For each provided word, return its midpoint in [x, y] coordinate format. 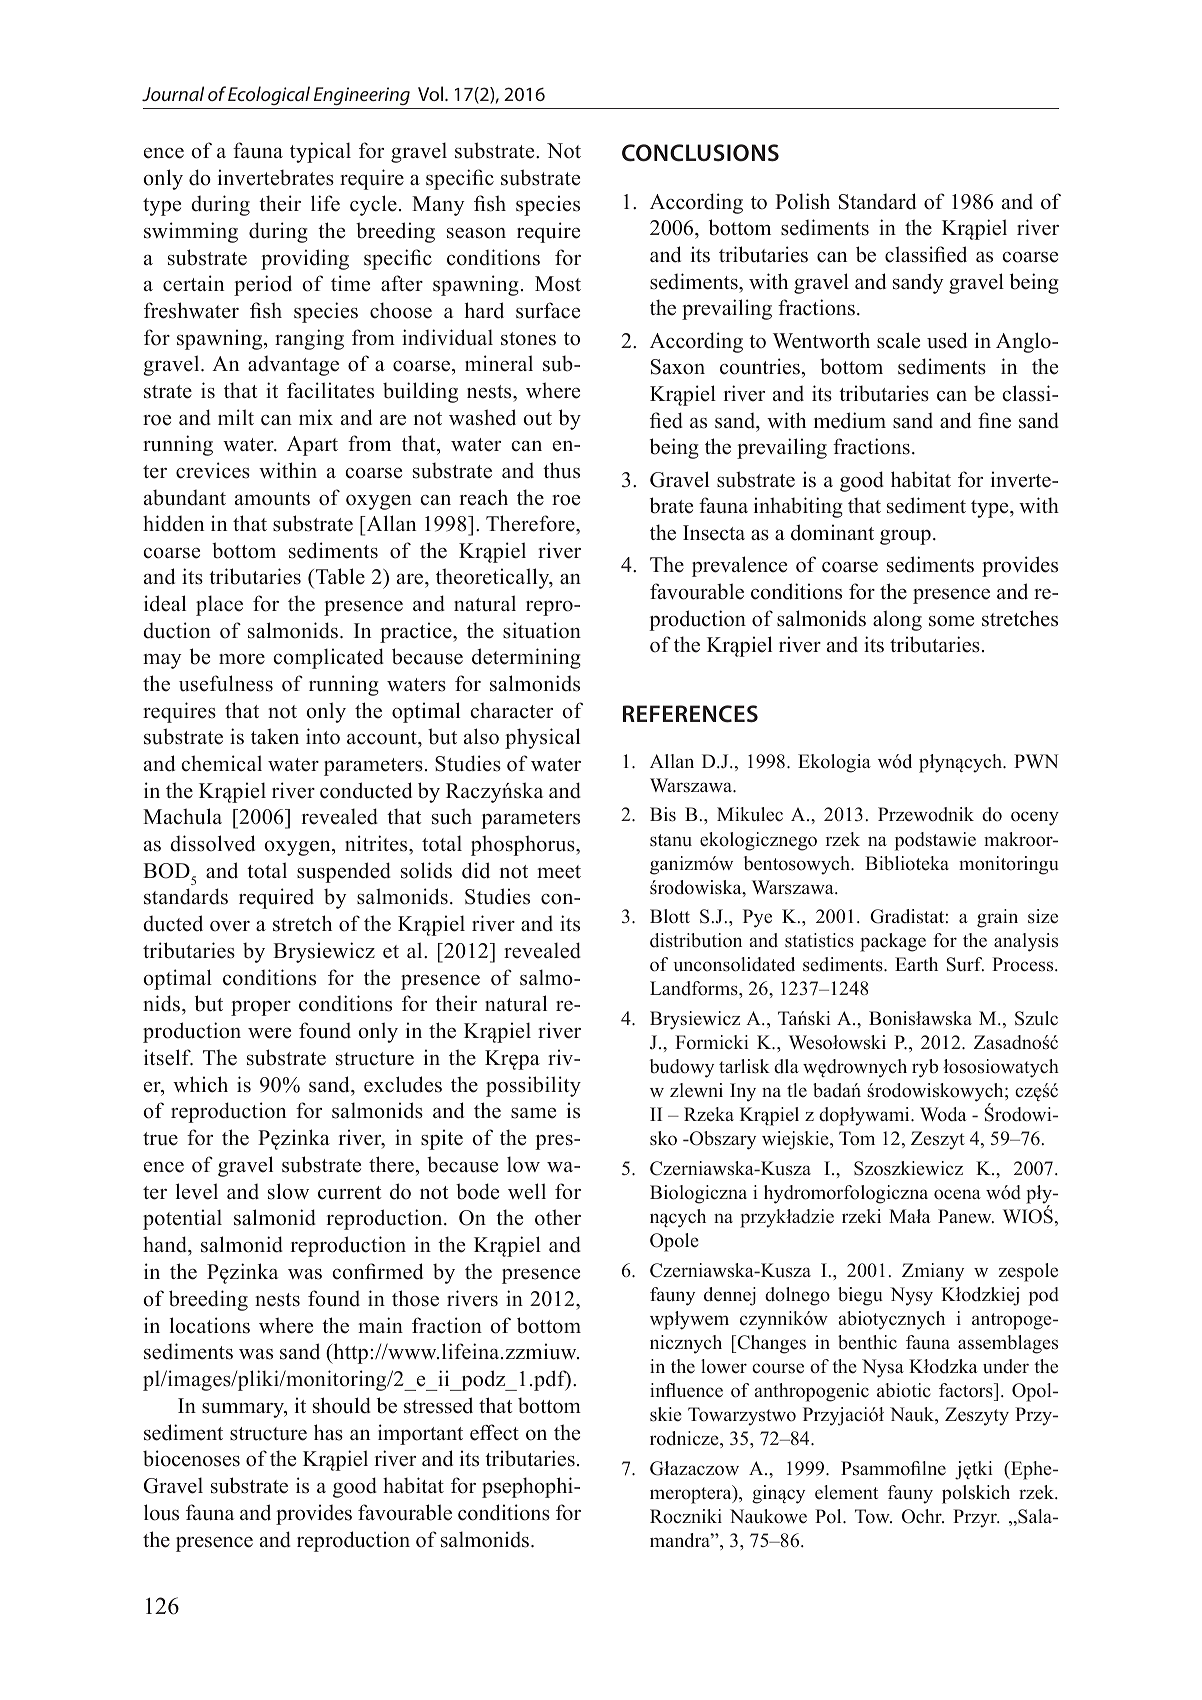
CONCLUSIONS [700, 153]
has [328, 1432]
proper [261, 1008]
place [219, 605]
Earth [916, 964]
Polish [802, 201]
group [905, 537]
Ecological [269, 95]
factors [967, 1390]
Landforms [695, 988]
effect [494, 1432]
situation [542, 630]
